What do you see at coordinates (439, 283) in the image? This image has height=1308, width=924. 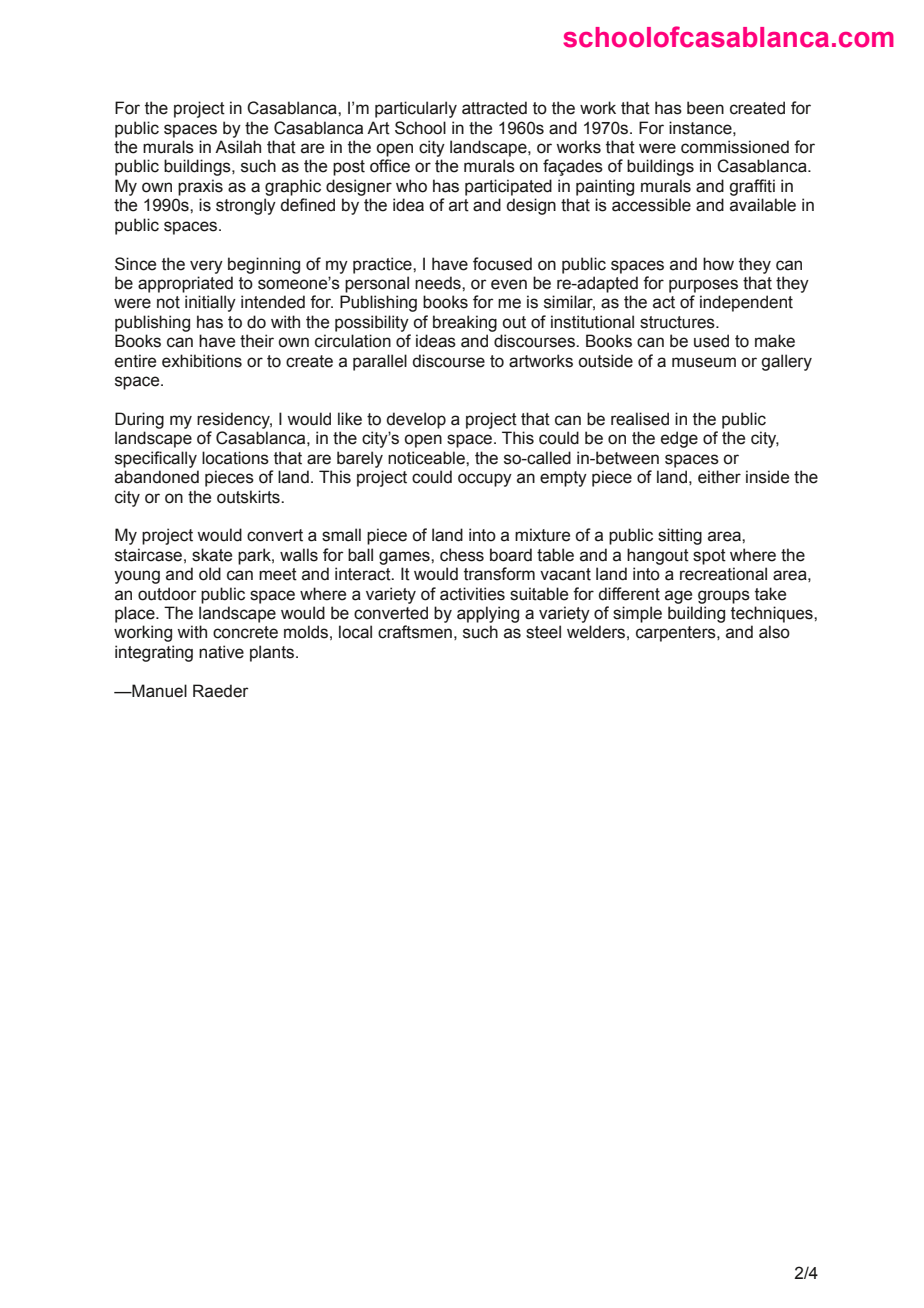 I see `needs` at bounding box center [439, 283].
